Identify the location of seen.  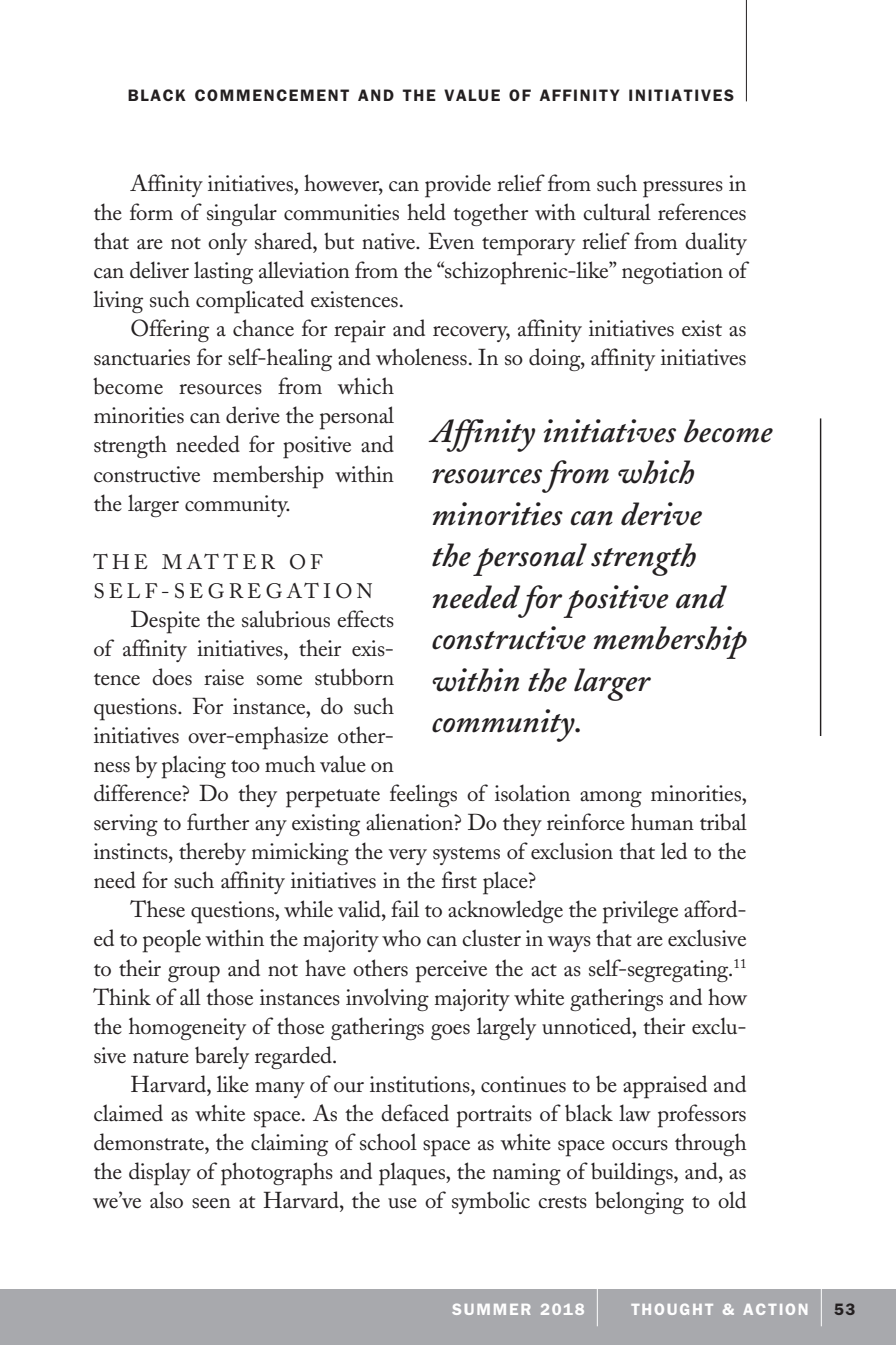
(211, 1203).
